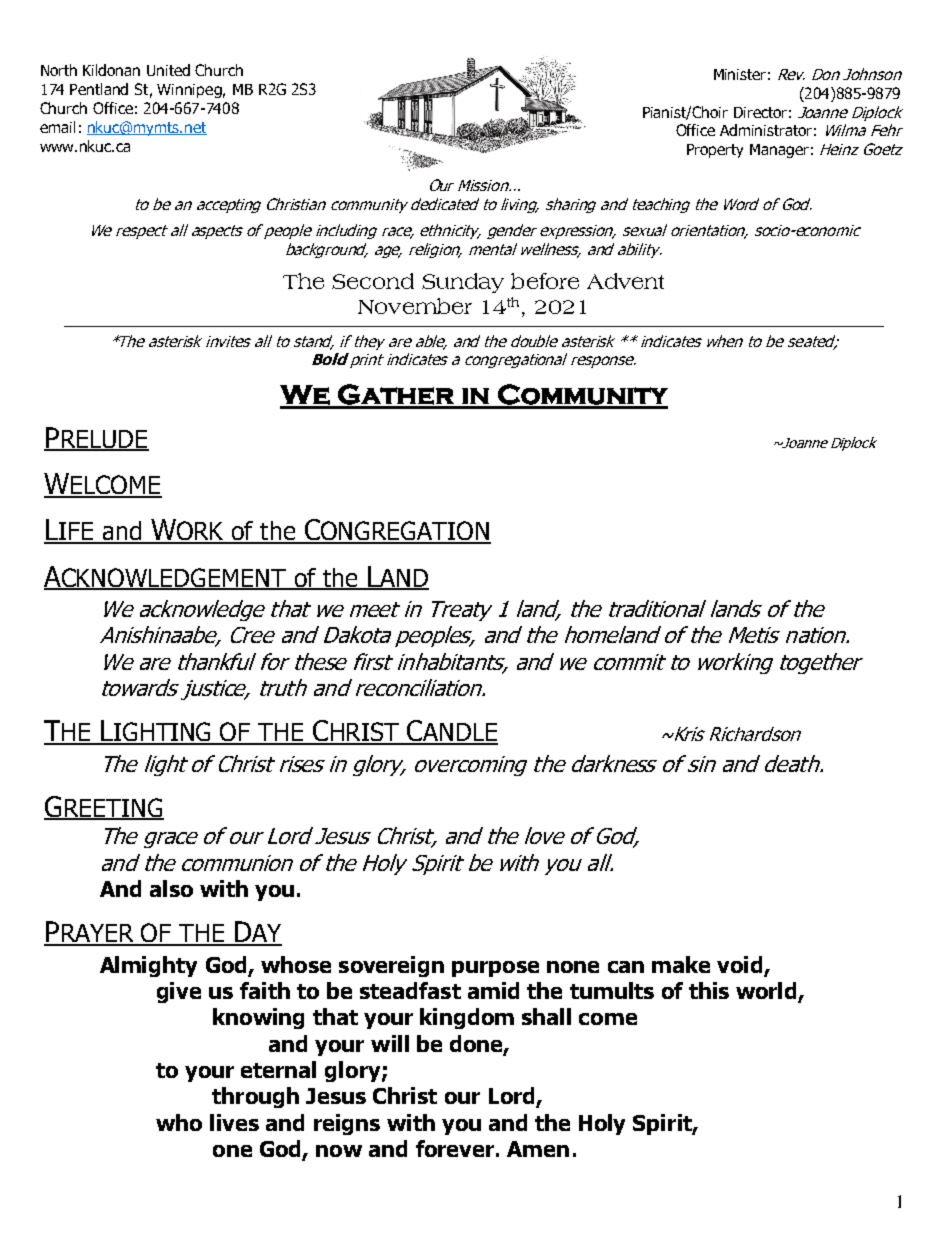 Image resolution: width=952 pixels, height=1233 pixels. What do you see at coordinates (681, 964) in the image?
I see `make` at bounding box center [681, 964].
